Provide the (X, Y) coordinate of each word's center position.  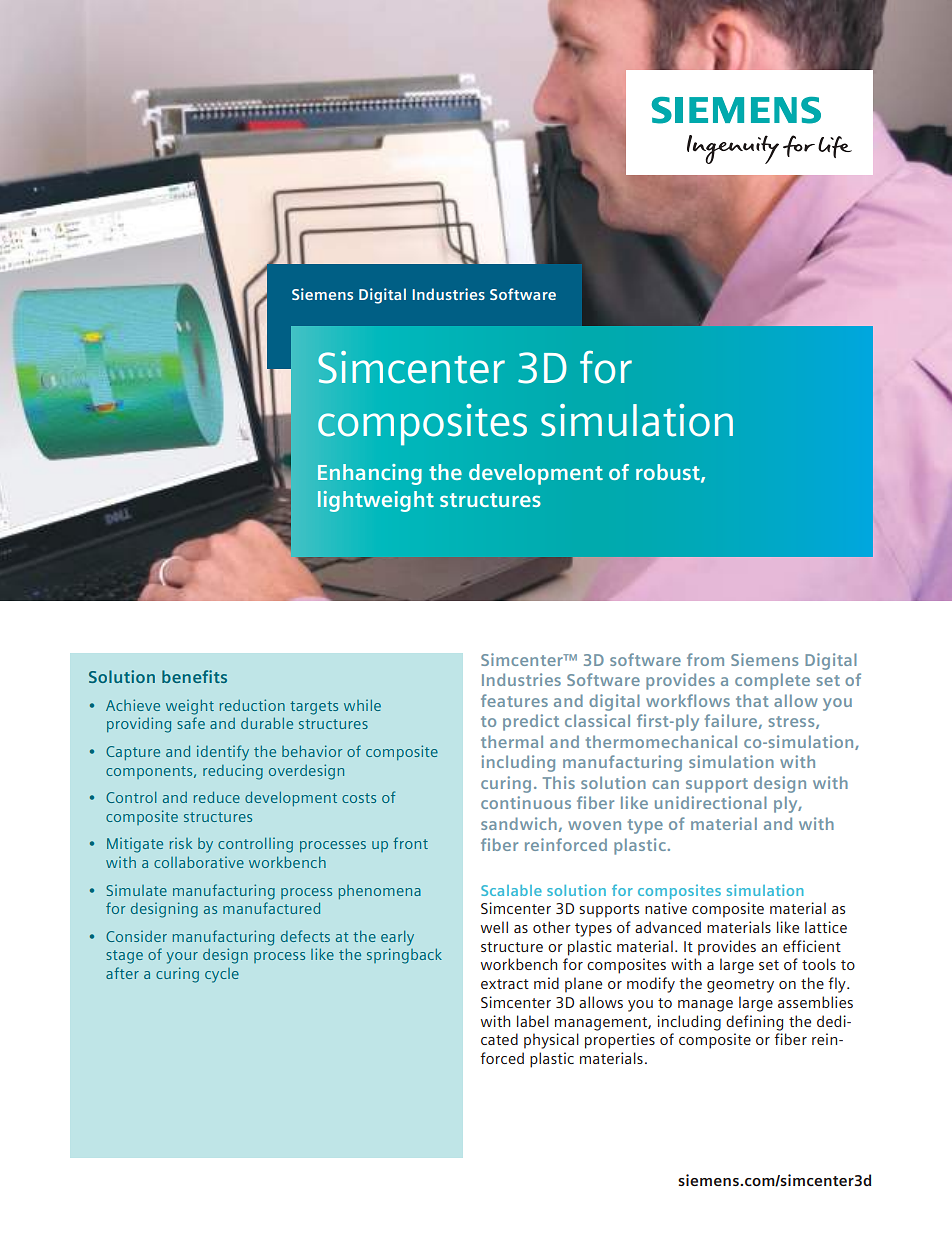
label (533, 1021)
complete (772, 681)
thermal (512, 741)
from (705, 659)
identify (223, 753)
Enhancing (370, 474)
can (665, 784)
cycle (222, 975)
